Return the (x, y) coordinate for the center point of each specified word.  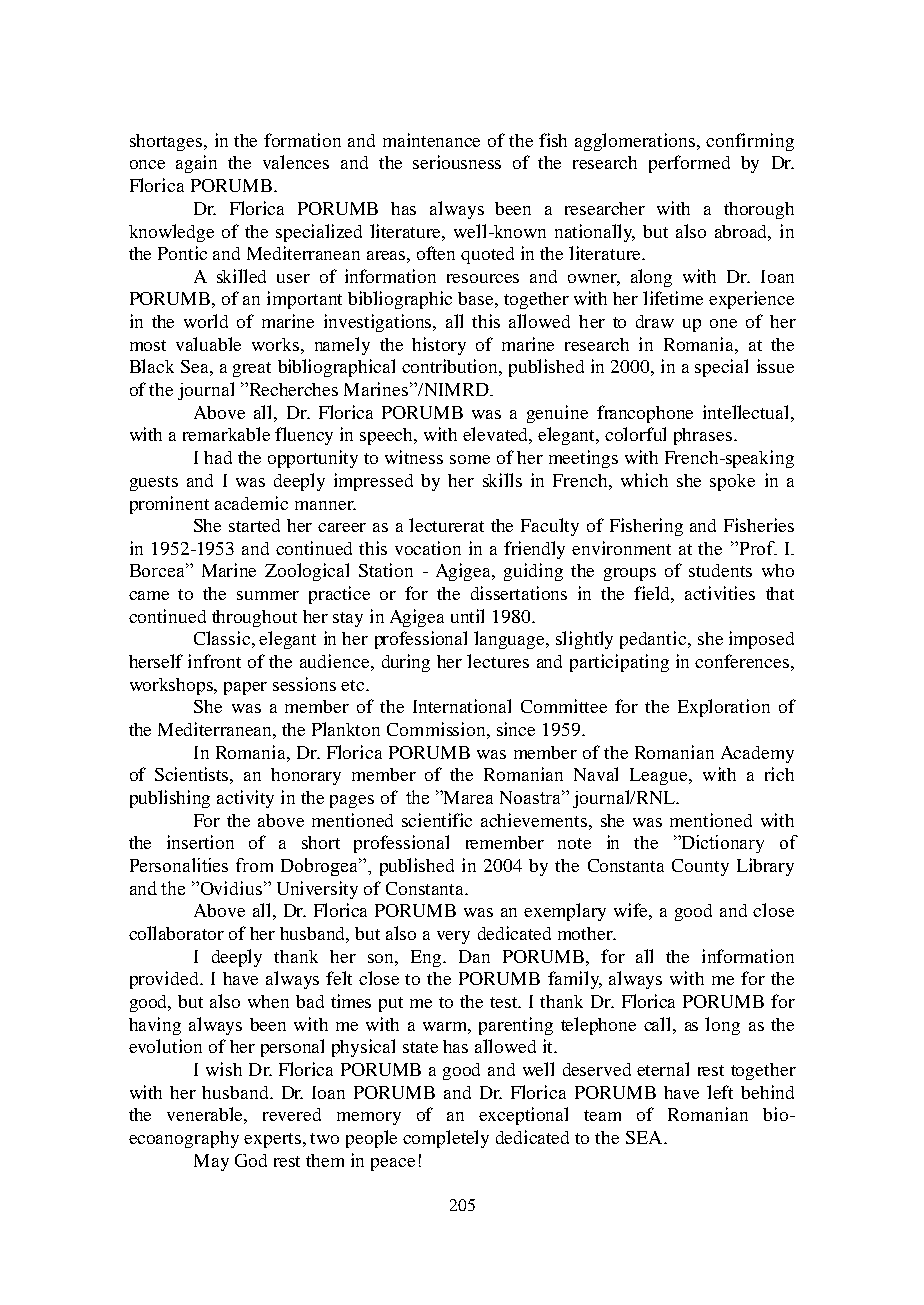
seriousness (457, 162)
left (720, 1092)
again (196, 164)
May (211, 1162)
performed (689, 164)
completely (446, 1139)
